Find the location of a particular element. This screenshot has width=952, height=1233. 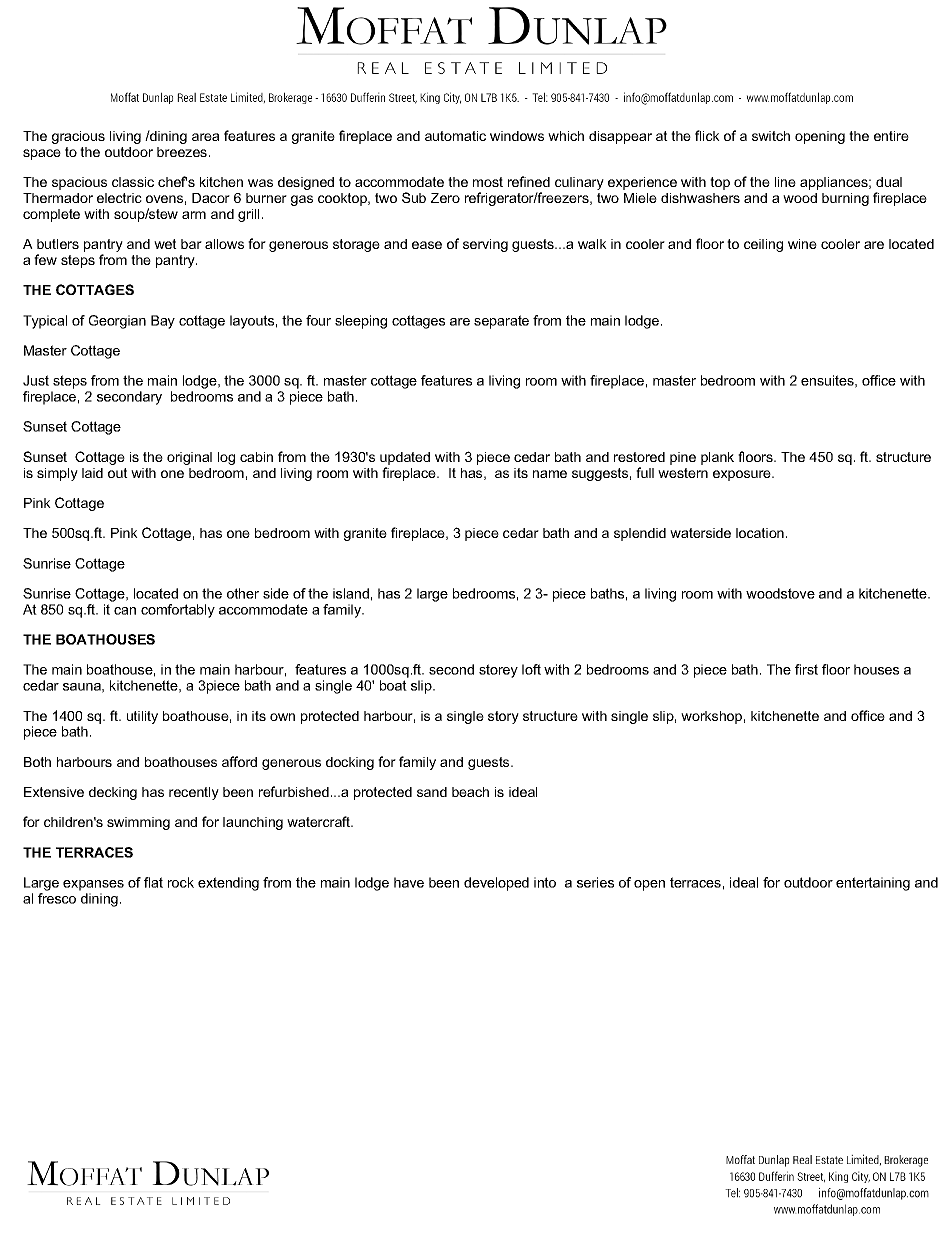

line is located at coordinates (785, 182).
